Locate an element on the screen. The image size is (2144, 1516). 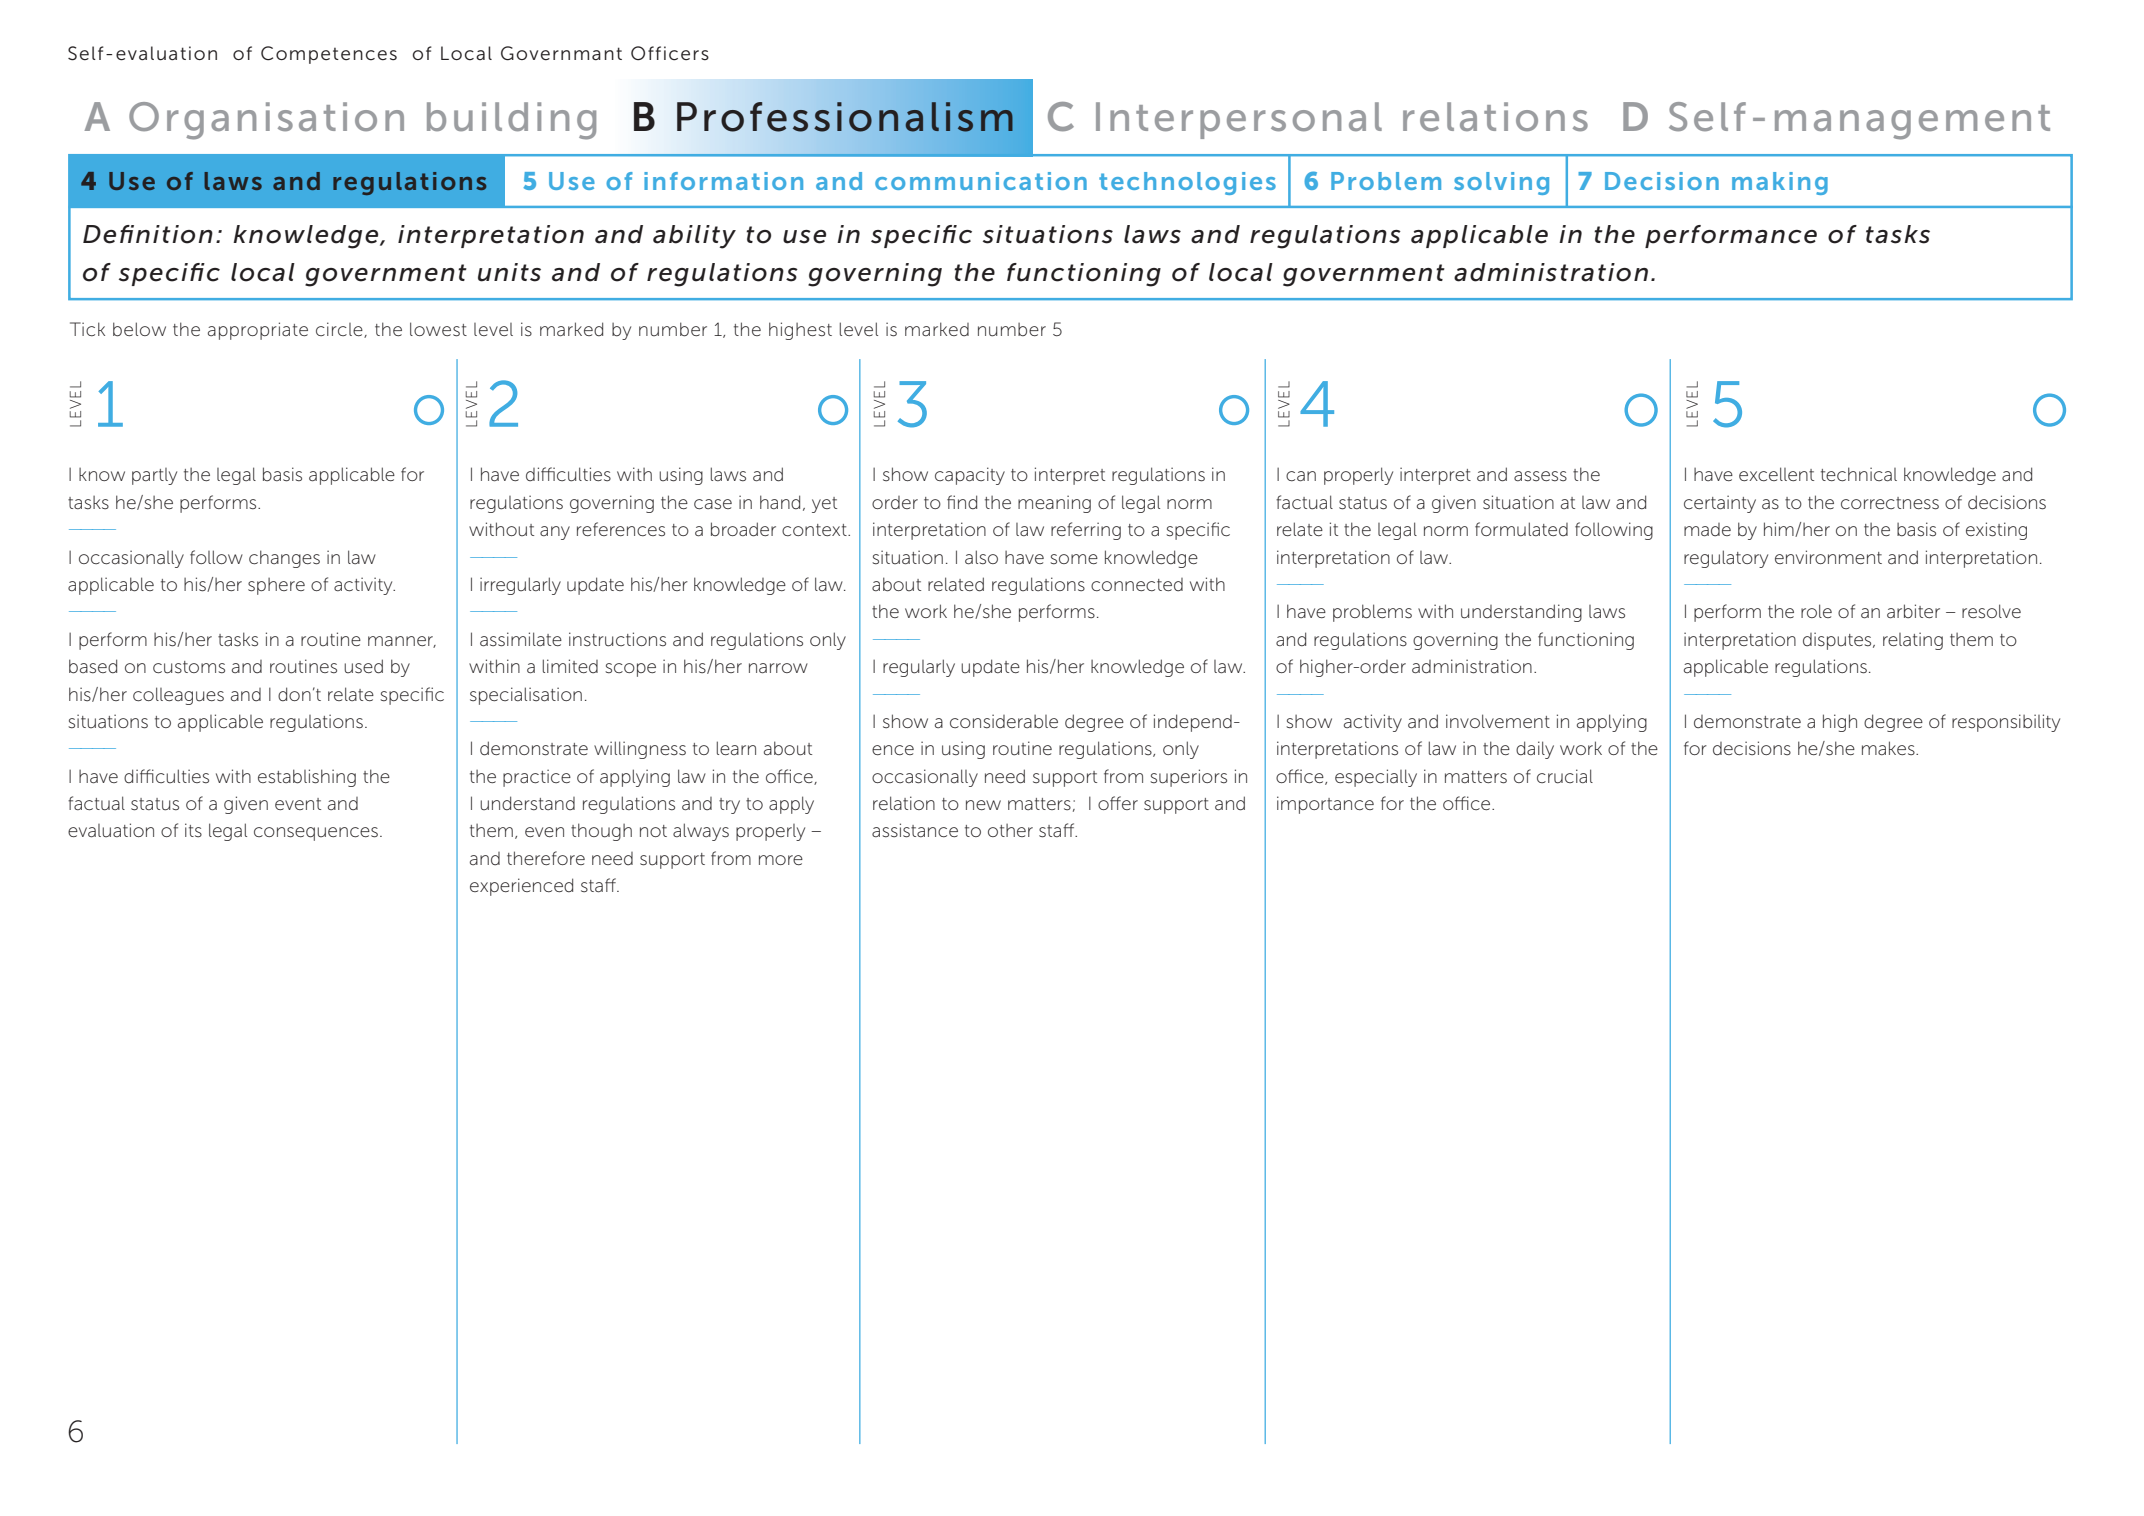
other is located at coordinates (1010, 830).
